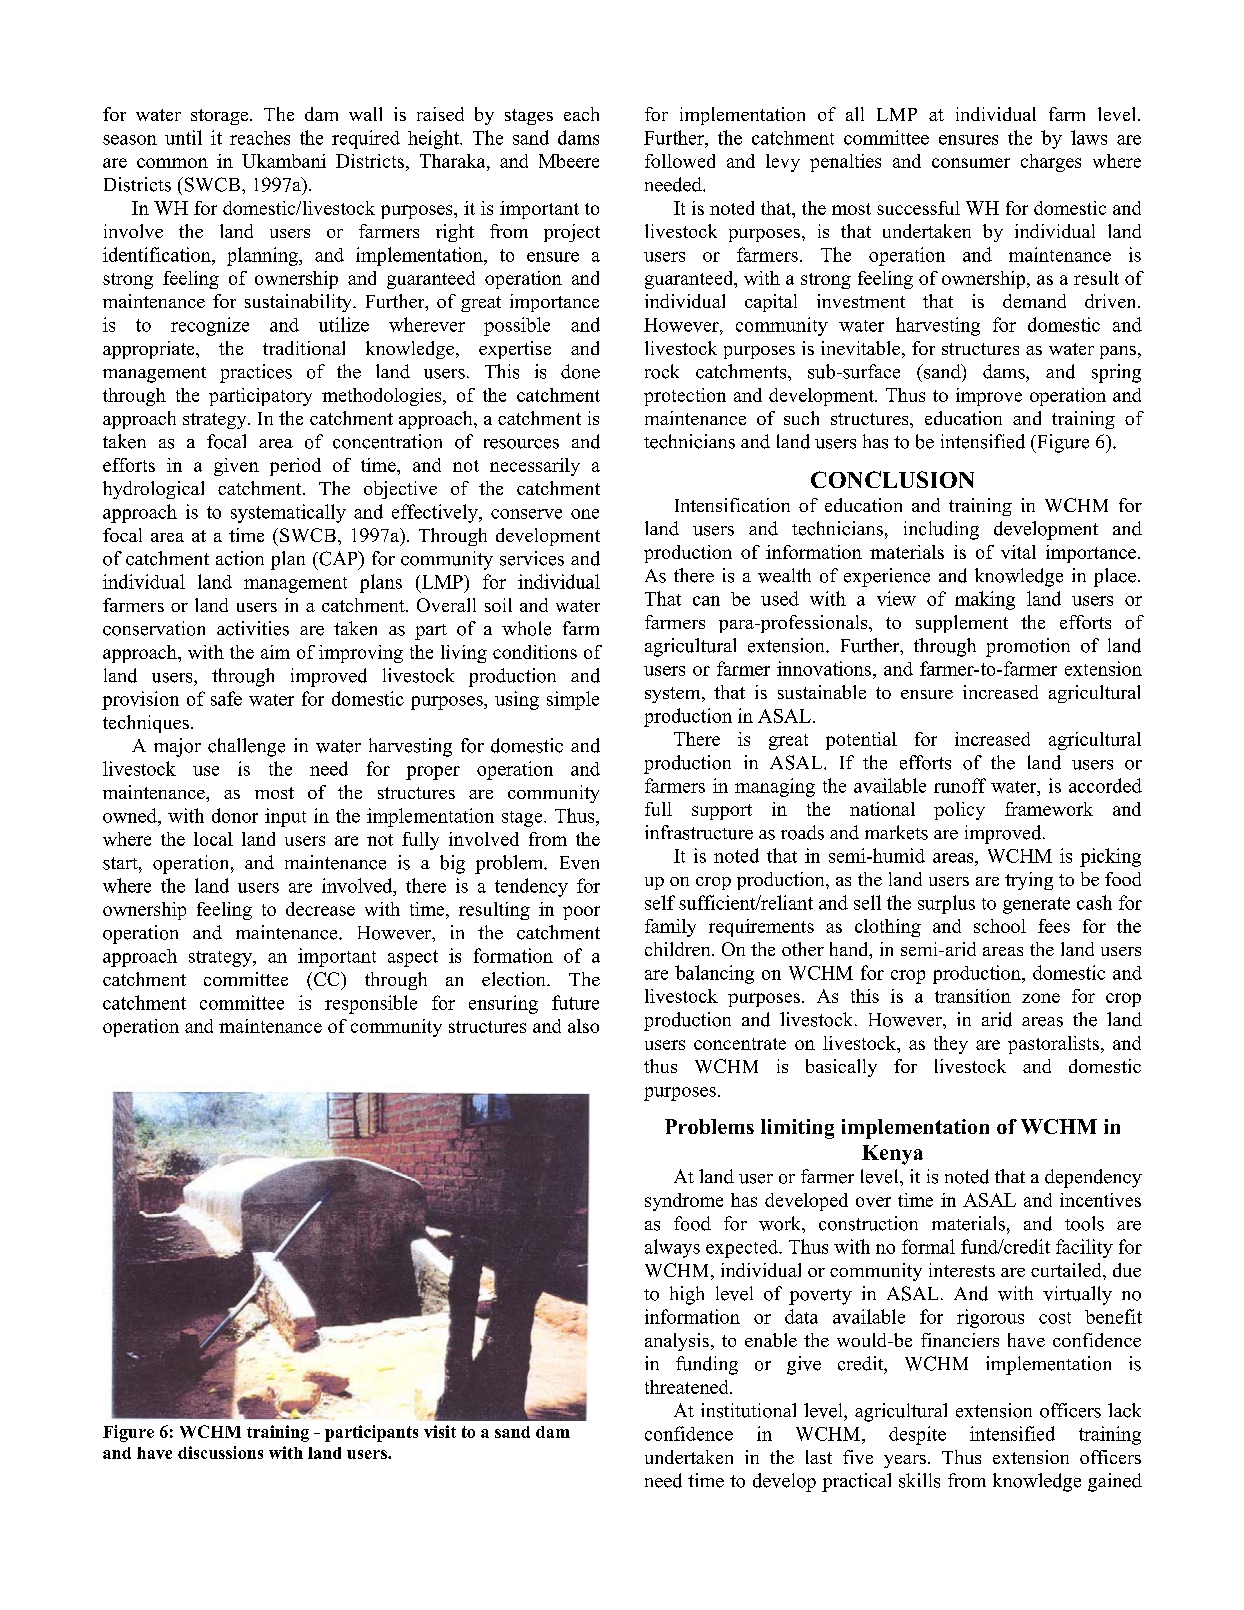 The image size is (1244, 1610). I want to click on discussions, so click(220, 1452).
